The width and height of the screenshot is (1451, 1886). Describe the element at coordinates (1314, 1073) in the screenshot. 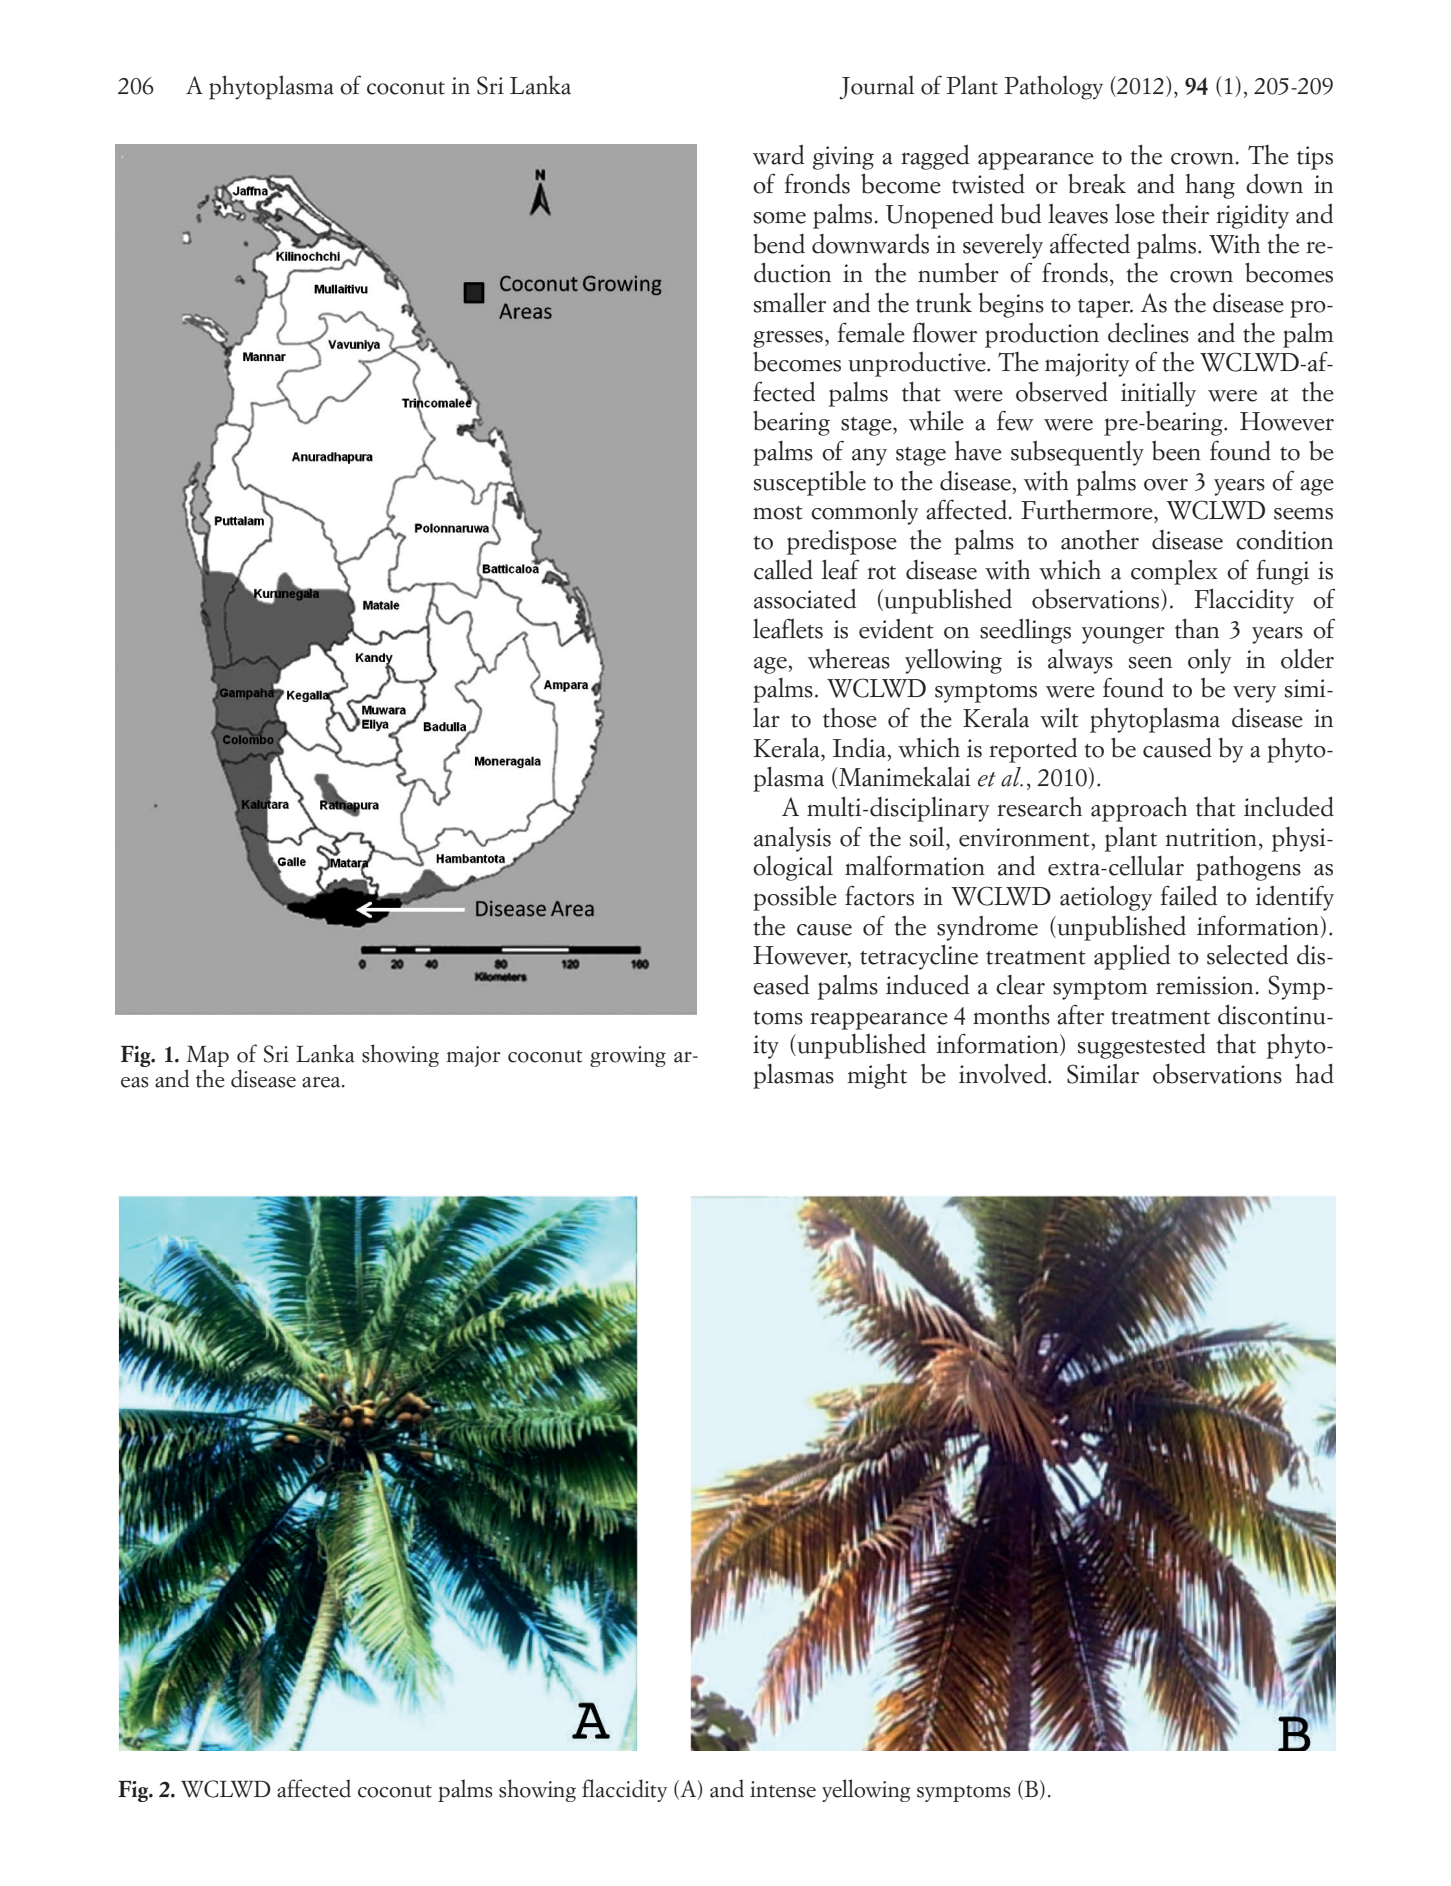

I see `had` at that location.
